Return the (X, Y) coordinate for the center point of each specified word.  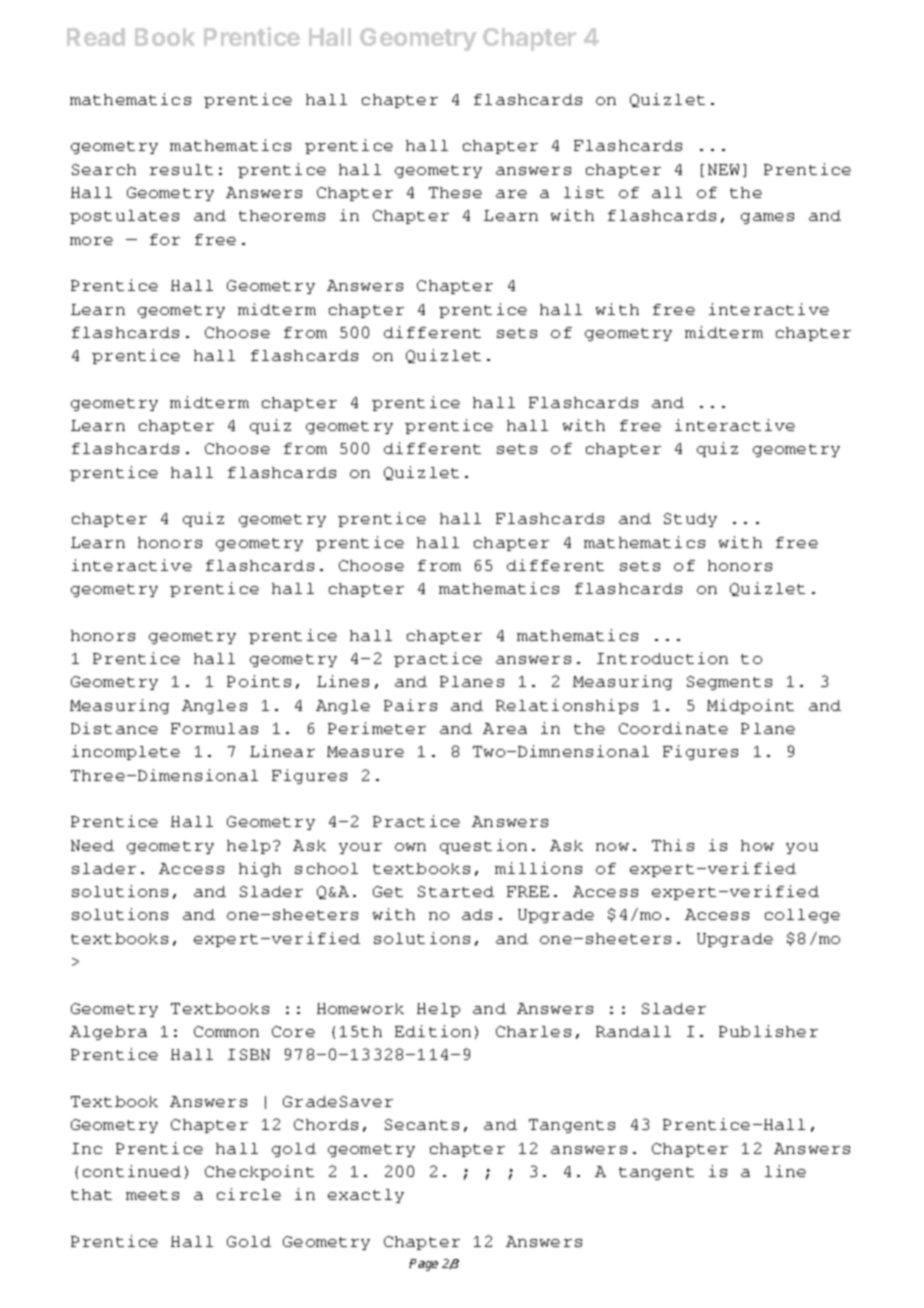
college (802, 916)
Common (226, 1031)
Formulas (214, 728)
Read (96, 37)
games (767, 218)
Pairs (410, 705)
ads (477, 914)
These (455, 192)
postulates (124, 217)
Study (690, 520)
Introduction (662, 658)
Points (259, 681)
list (584, 192)
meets (152, 1195)
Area (505, 728)
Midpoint (750, 706)
